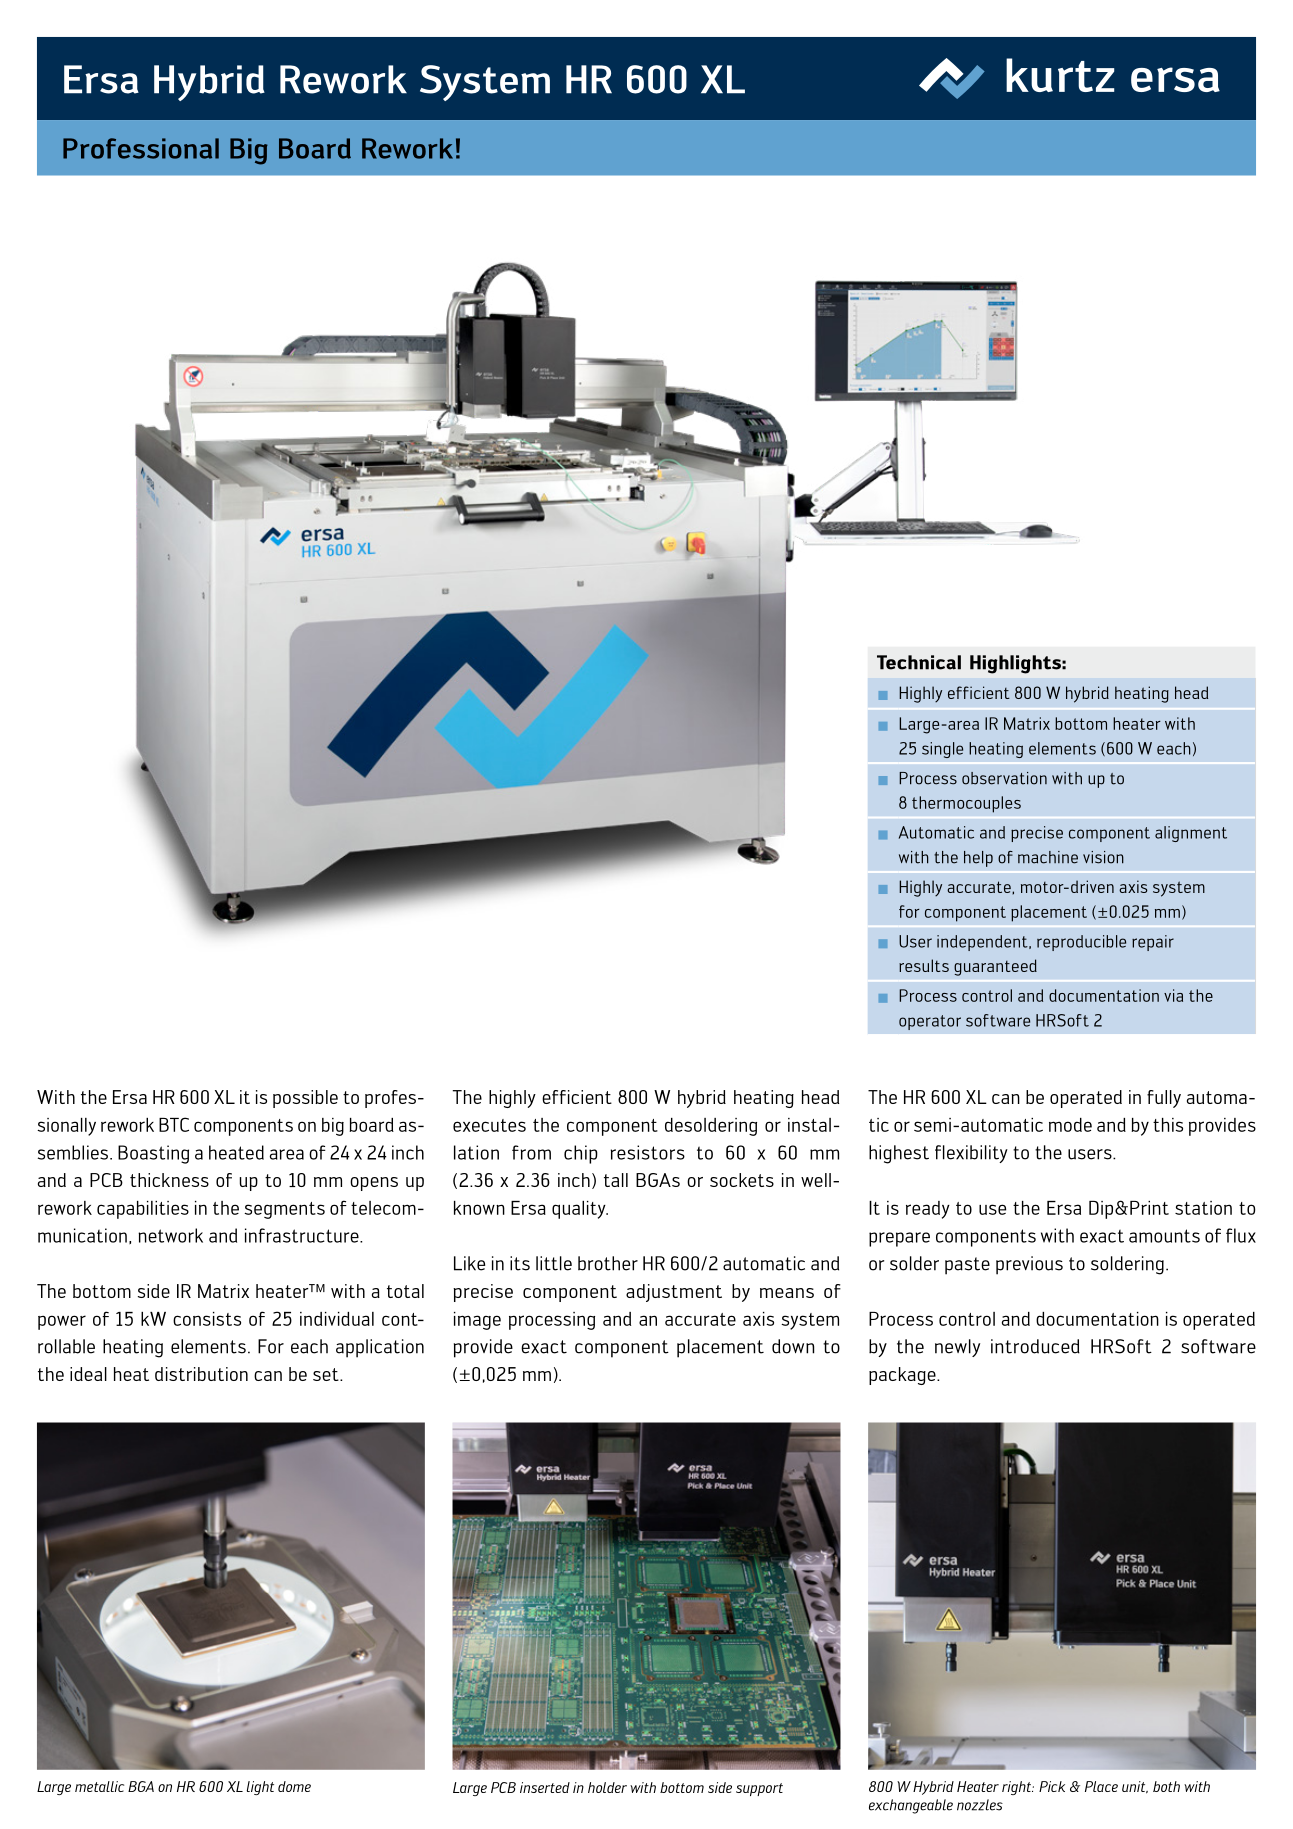 This screenshot has height=1829, width=1293. I want to click on capabilities, so click(143, 1210).
